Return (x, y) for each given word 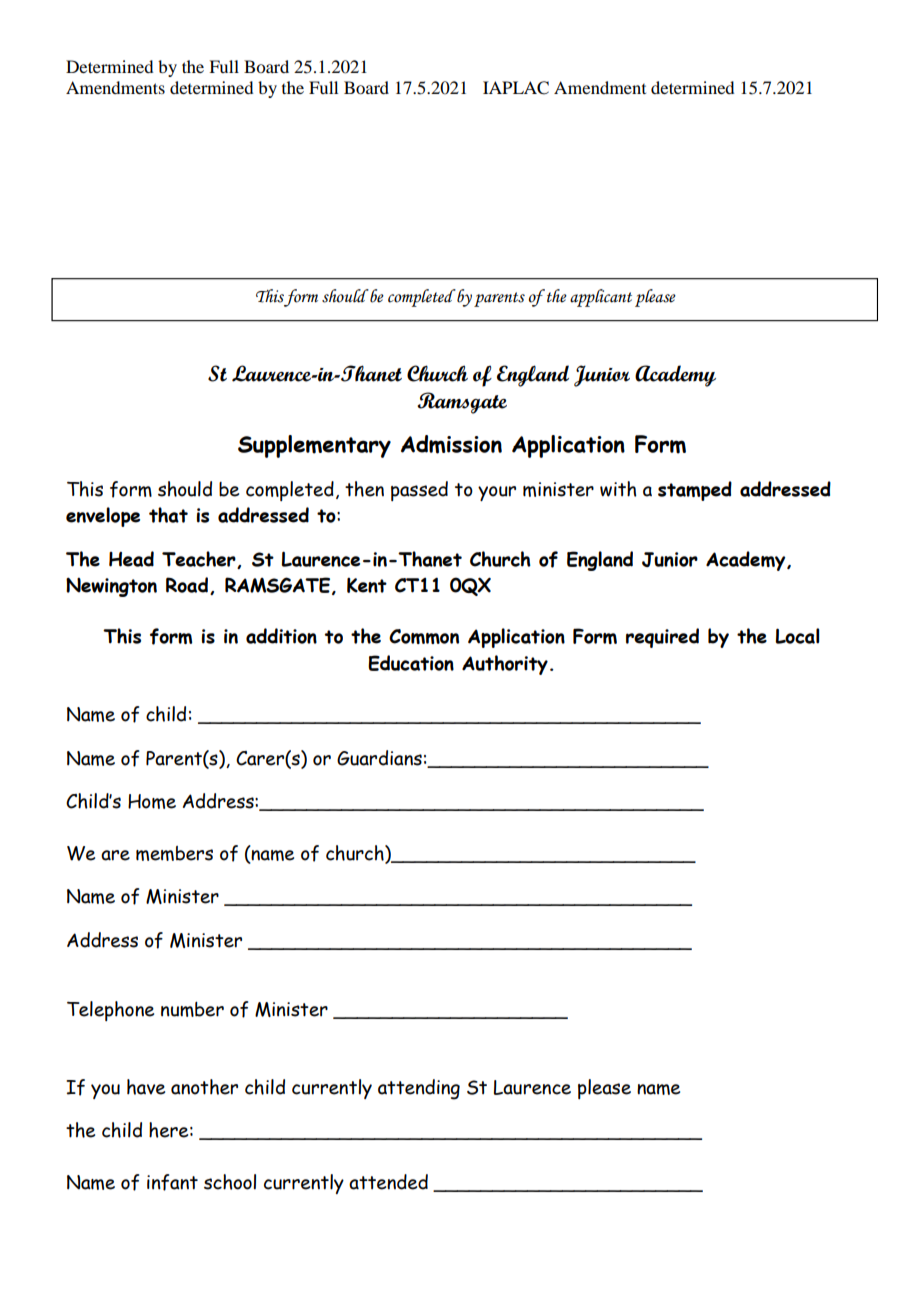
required (662, 638)
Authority (505, 665)
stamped (695, 491)
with (618, 489)
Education (411, 663)
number (192, 1009)
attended (388, 1182)
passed (419, 491)
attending (419, 1089)
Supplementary (314, 446)
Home (152, 801)
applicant (601, 298)
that (168, 515)
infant (172, 1182)
